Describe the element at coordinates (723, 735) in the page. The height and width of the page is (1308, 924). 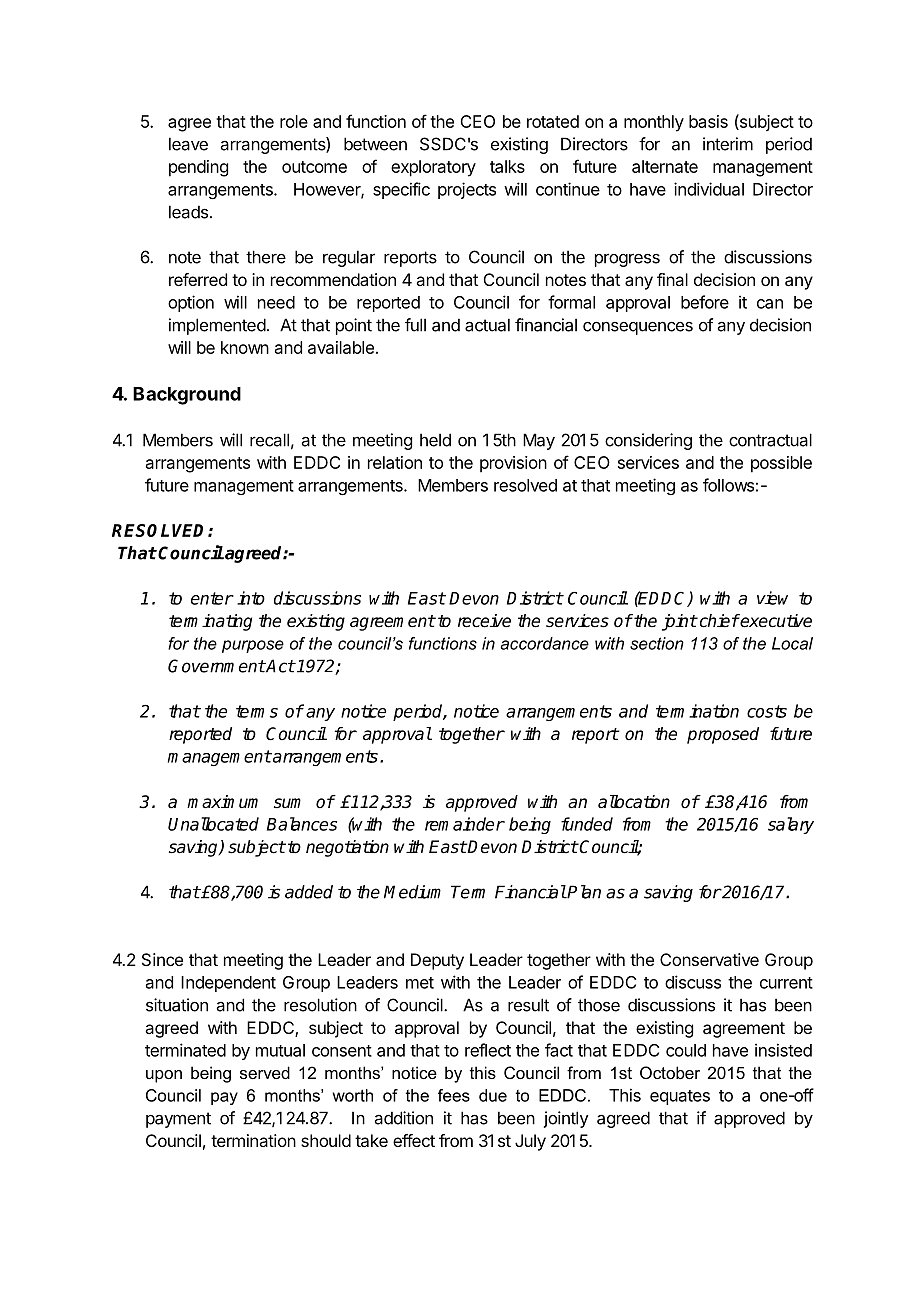
I see `proposed` at that location.
